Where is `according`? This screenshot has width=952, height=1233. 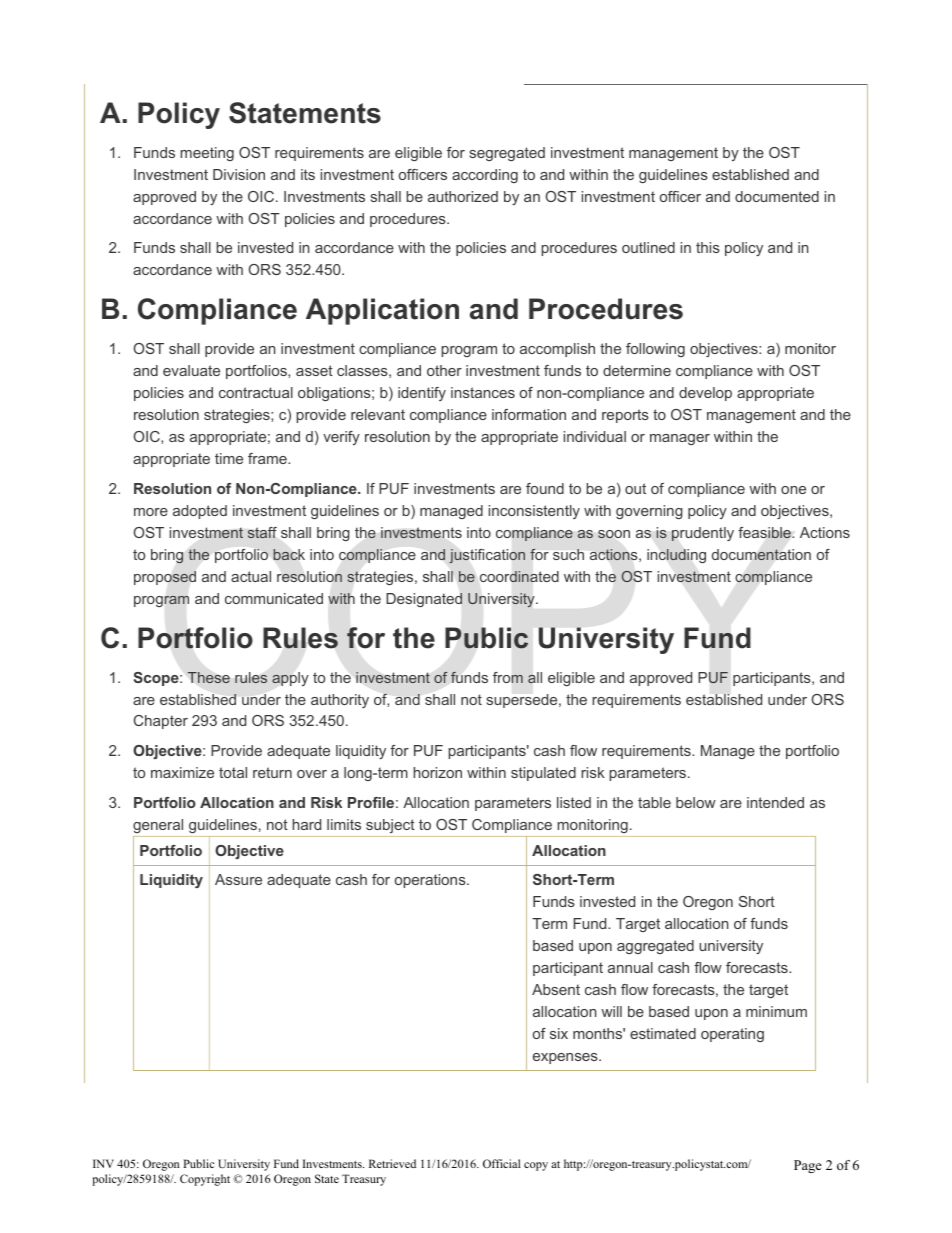
according is located at coordinates (485, 176).
